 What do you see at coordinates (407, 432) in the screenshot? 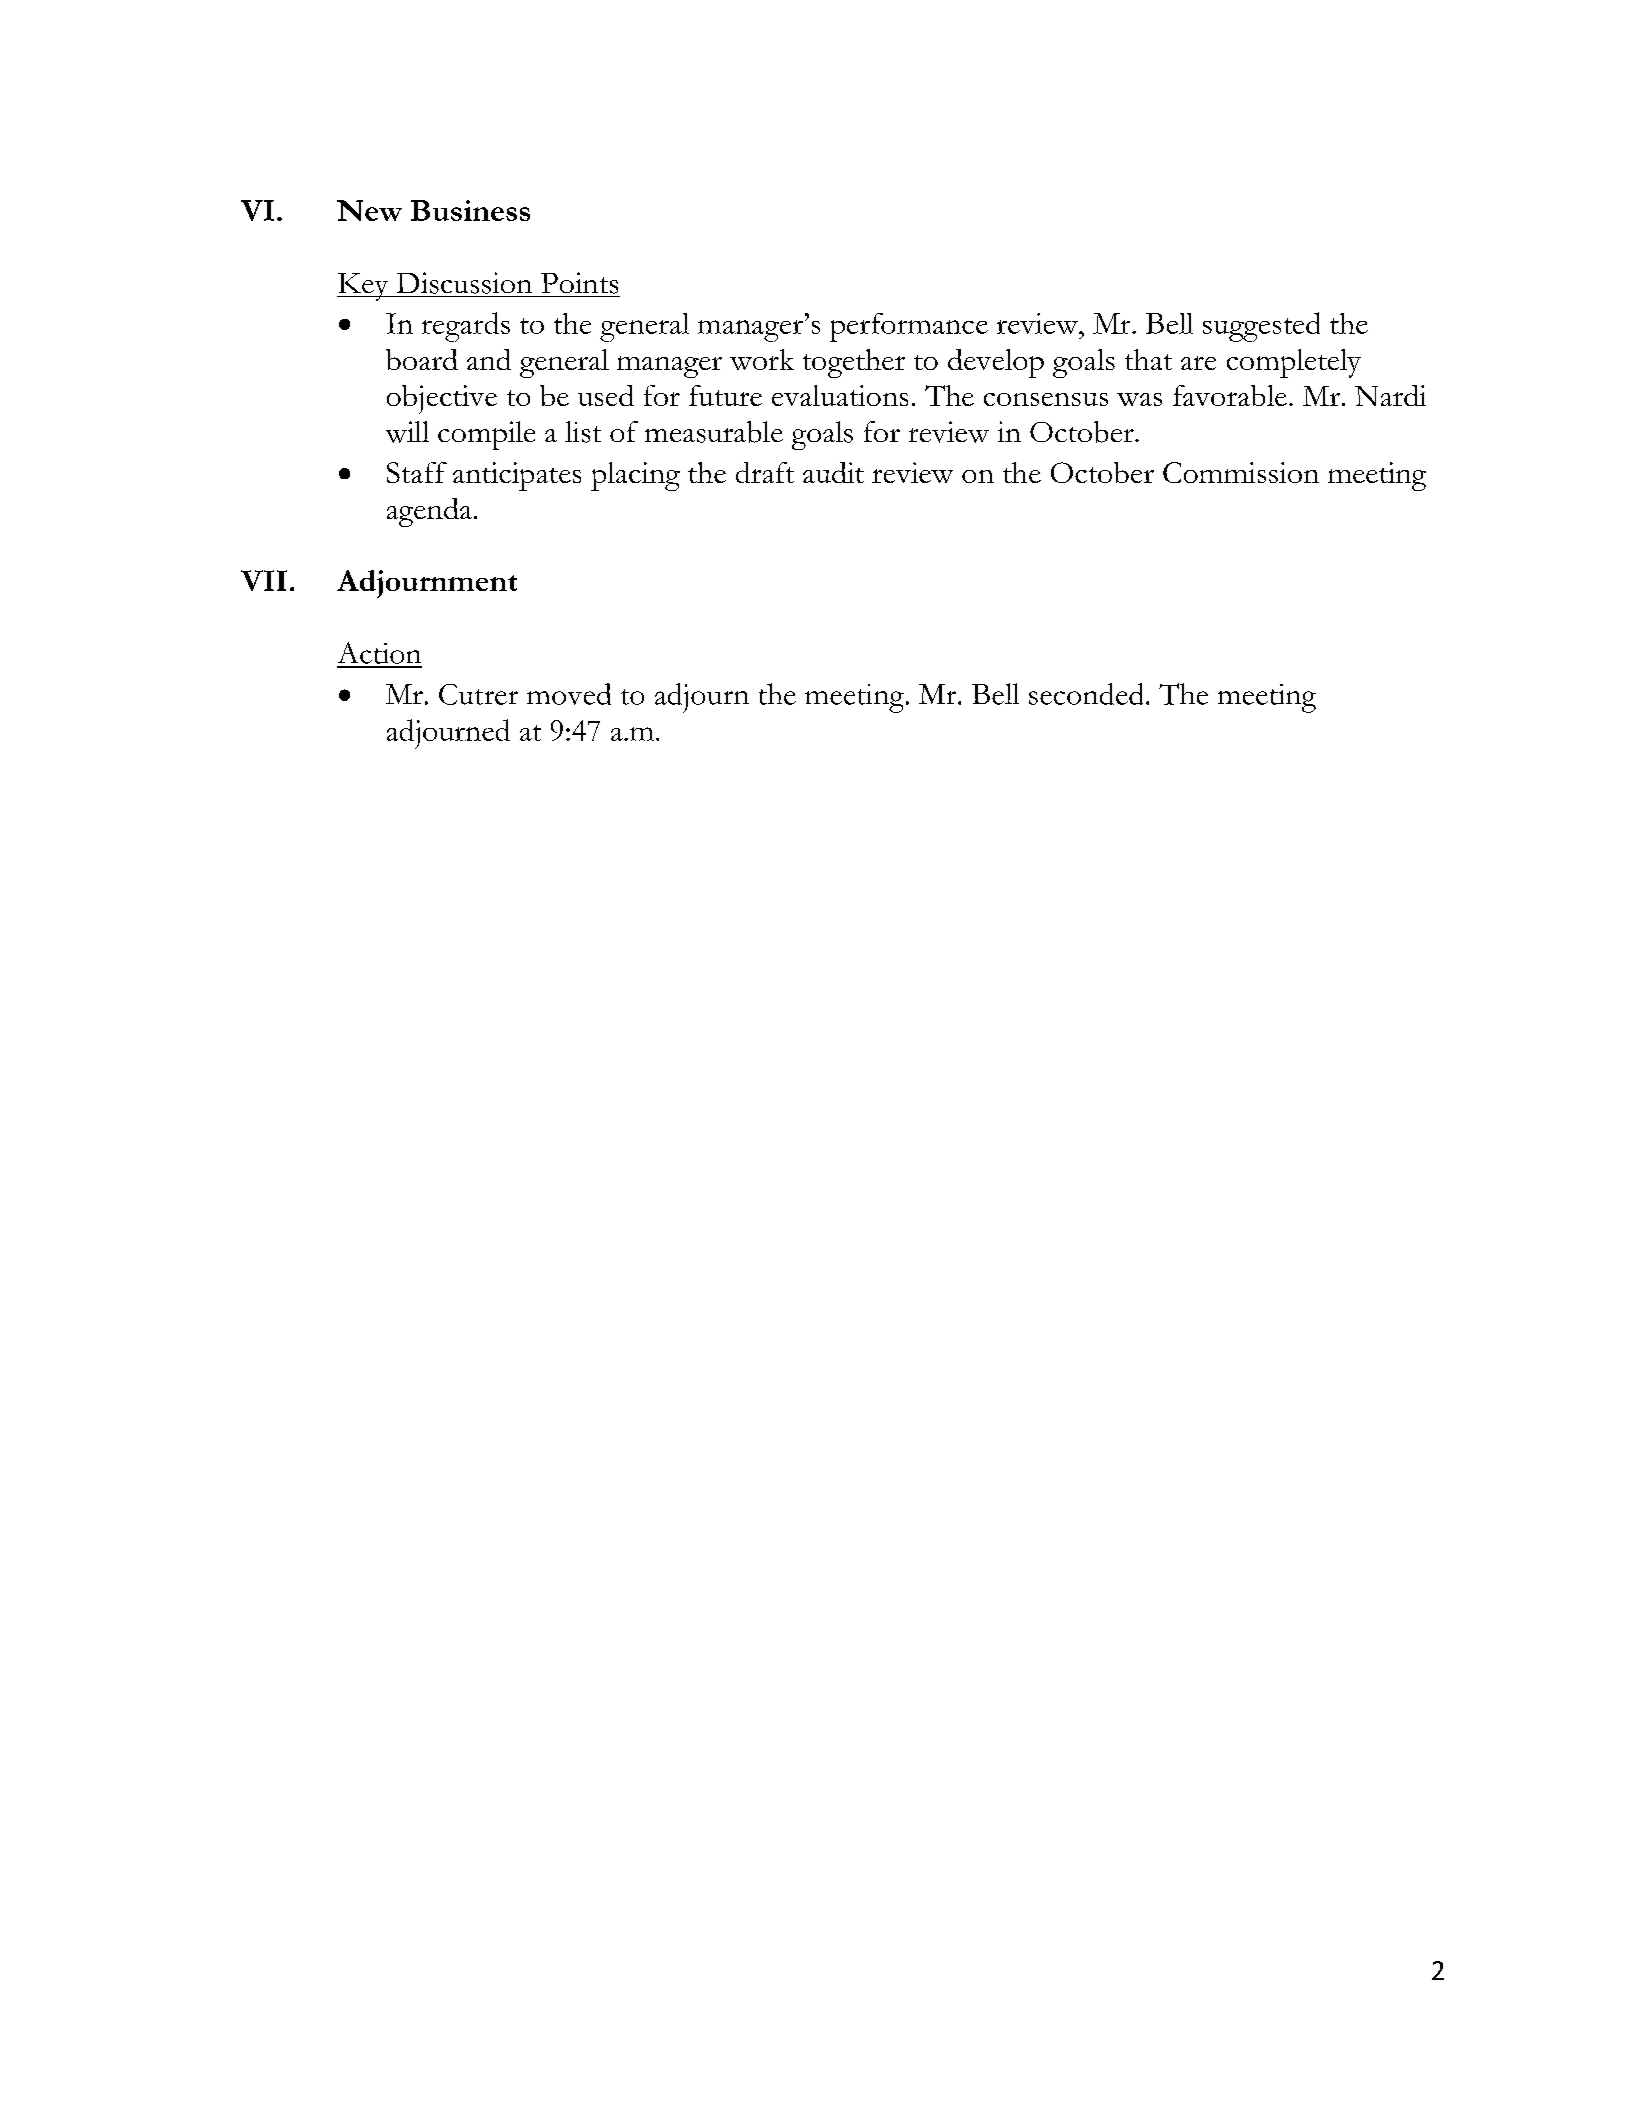
I see `will` at bounding box center [407, 432].
